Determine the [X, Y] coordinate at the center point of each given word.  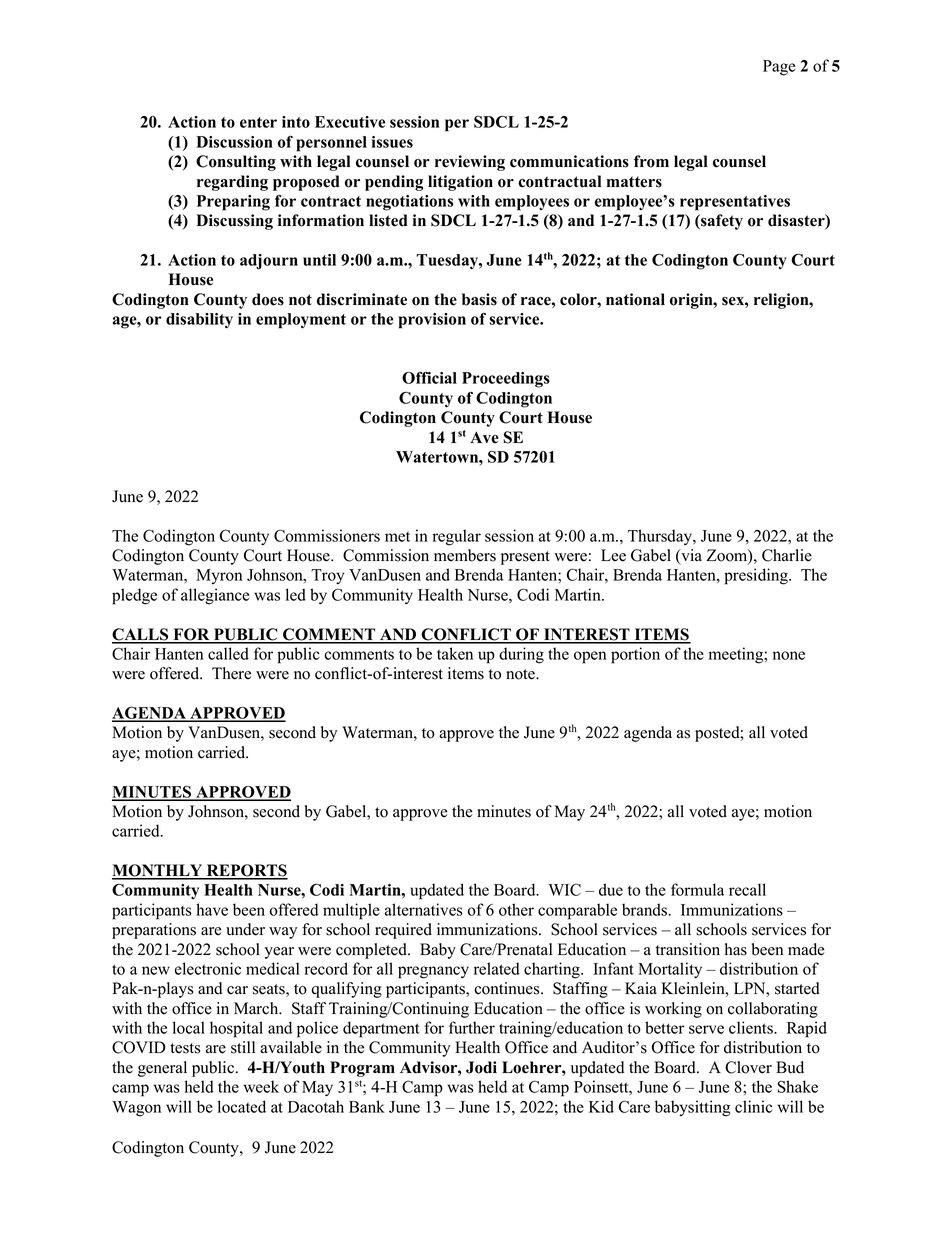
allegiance [215, 596]
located [242, 1106]
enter [258, 122]
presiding [757, 576]
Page [779, 68]
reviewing [470, 163]
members [465, 555]
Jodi [481, 1067]
